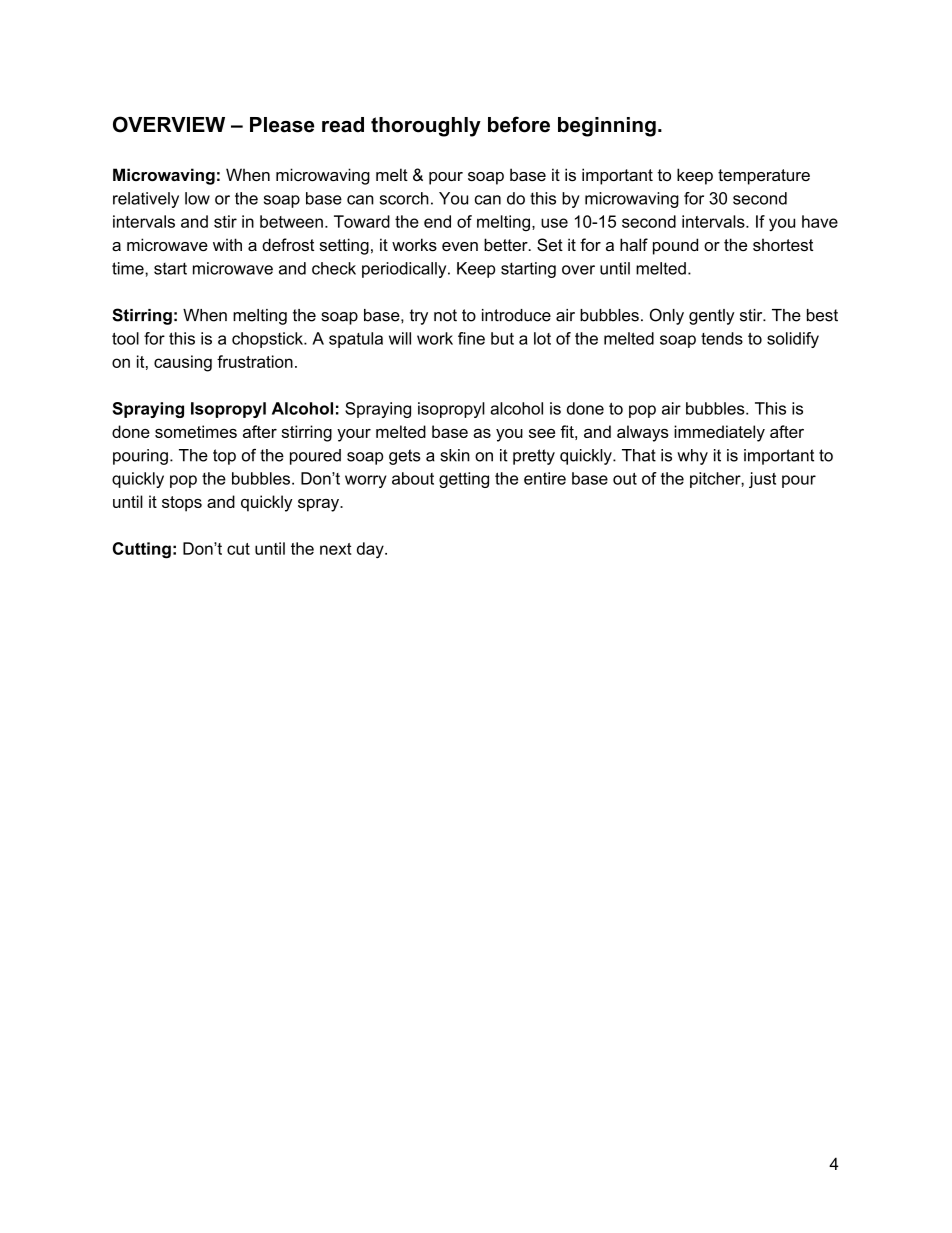  Describe the element at coordinates (455, 455) in the screenshot. I see `skin` at that location.
